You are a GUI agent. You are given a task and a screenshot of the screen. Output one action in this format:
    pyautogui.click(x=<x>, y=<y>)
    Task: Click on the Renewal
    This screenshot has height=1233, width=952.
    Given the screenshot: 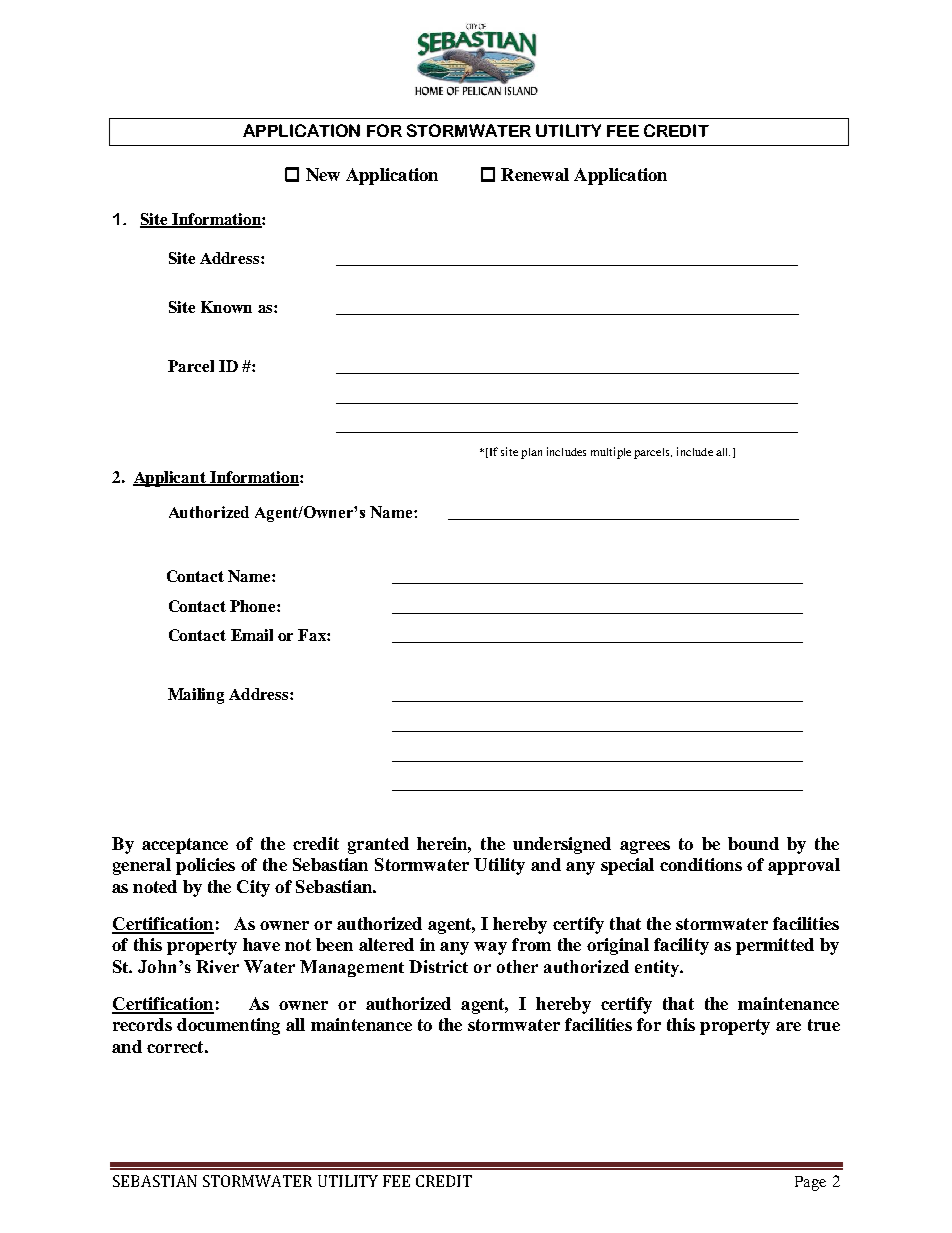 What is the action you would take?
    pyautogui.click(x=535, y=174)
